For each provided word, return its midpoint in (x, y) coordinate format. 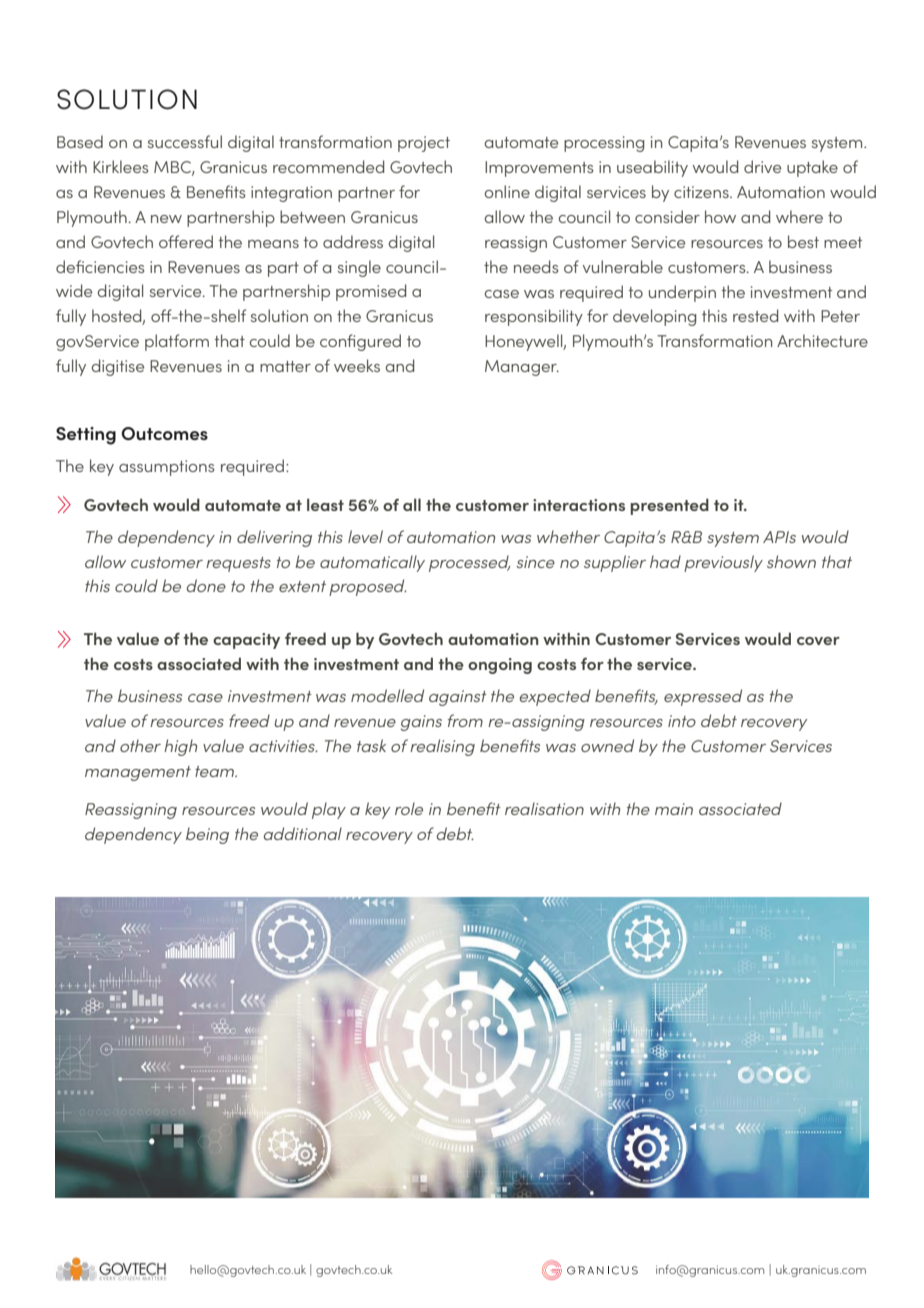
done (206, 585)
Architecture (822, 340)
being (207, 835)
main (674, 809)
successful (185, 141)
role (409, 808)
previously (723, 563)
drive (762, 166)
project (424, 144)
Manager (522, 368)
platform (177, 342)
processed (469, 563)
